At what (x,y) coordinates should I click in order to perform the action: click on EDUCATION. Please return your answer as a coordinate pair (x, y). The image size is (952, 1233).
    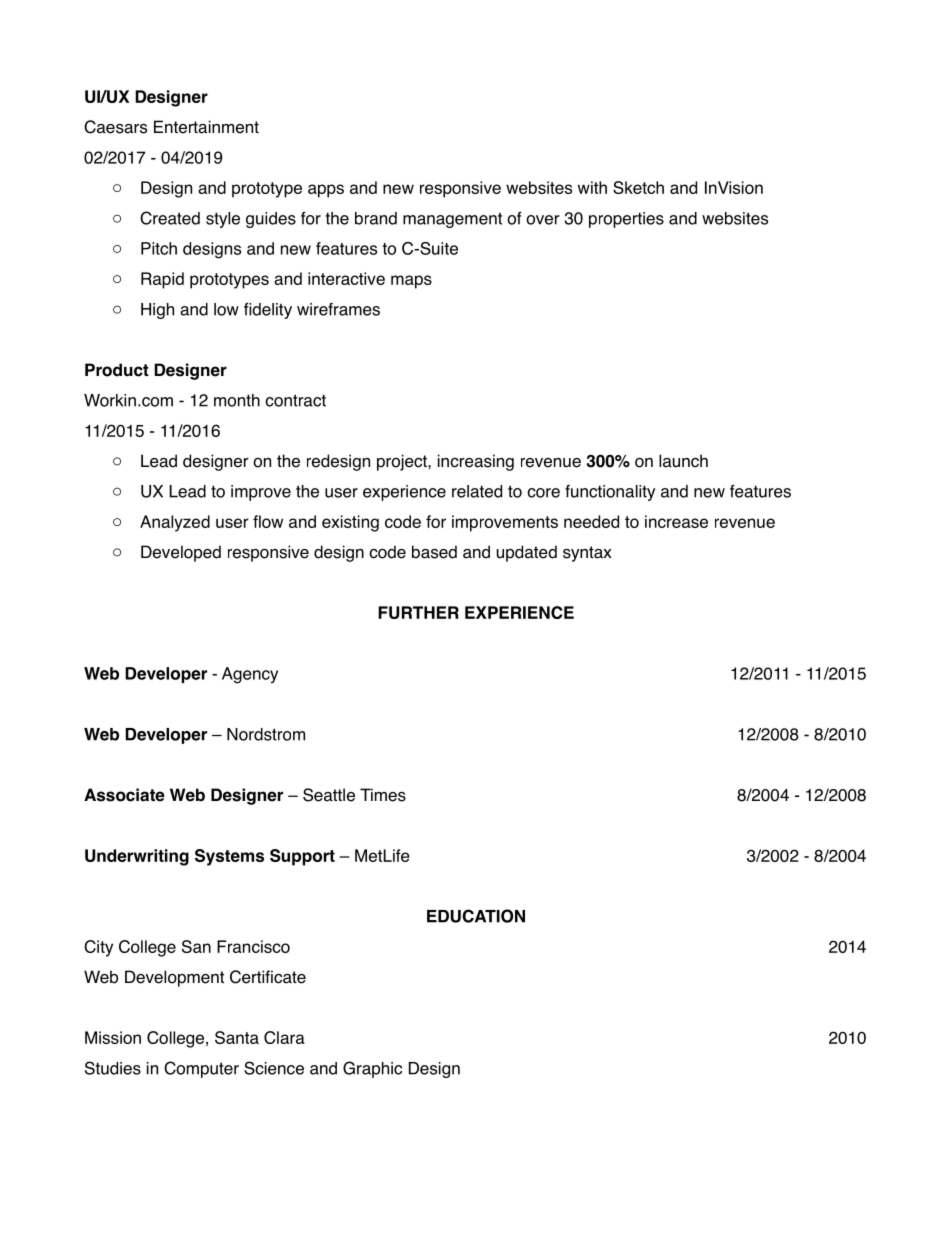
    Looking at the image, I should click on (476, 916).
